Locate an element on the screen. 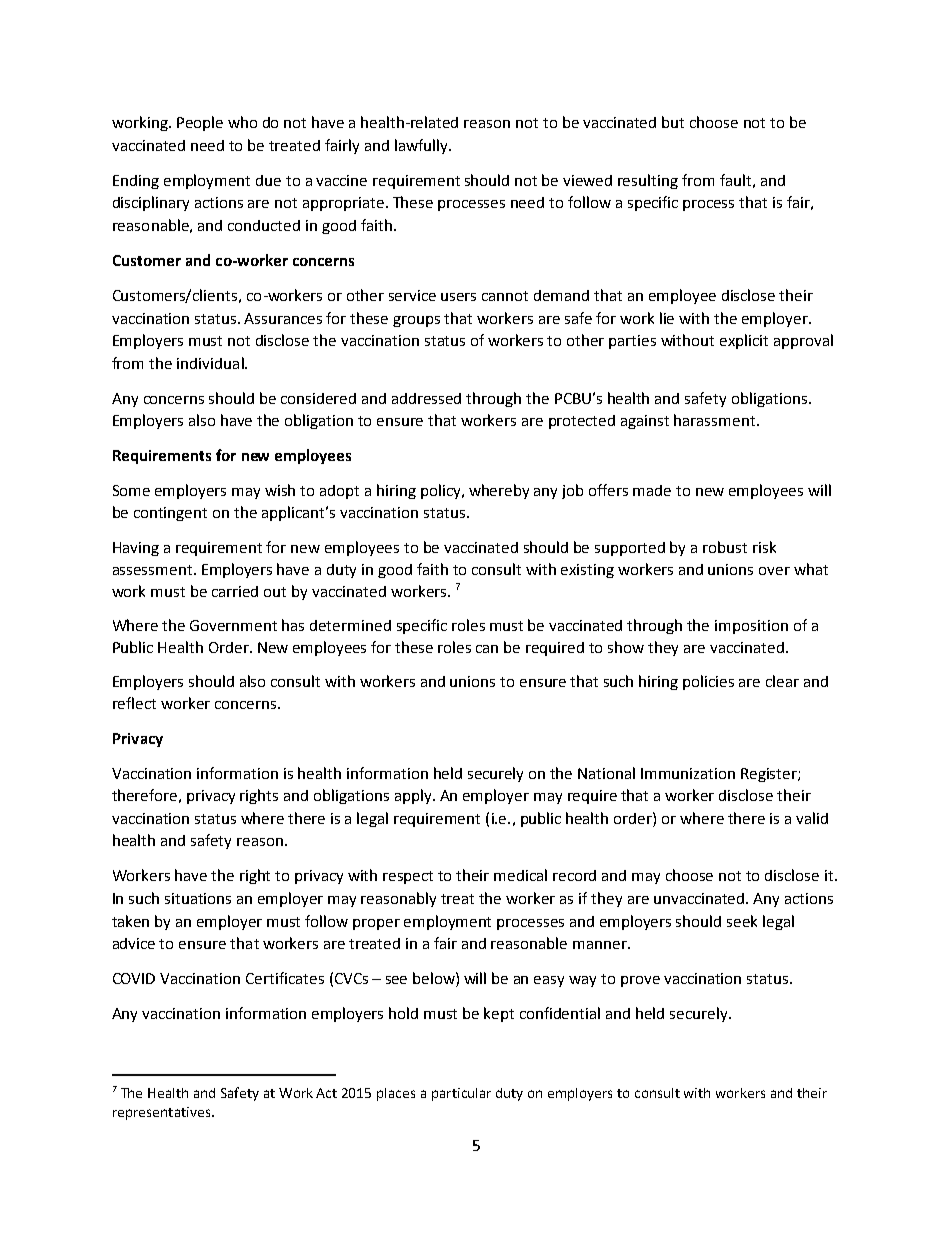 This screenshot has width=952, height=1233. imposition is located at coordinates (751, 627).
